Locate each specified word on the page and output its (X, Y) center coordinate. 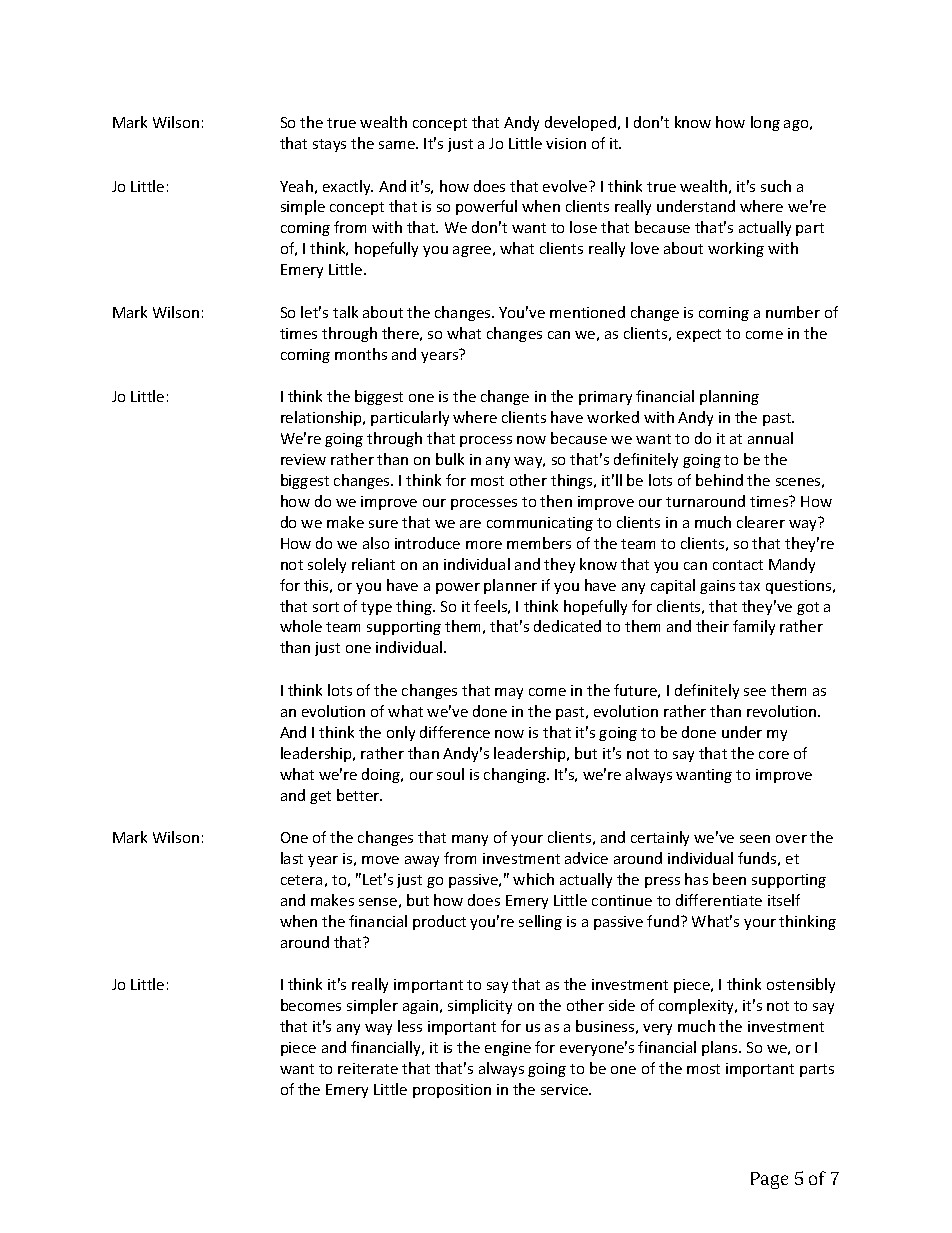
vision (566, 143)
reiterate (368, 1068)
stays (329, 145)
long (765, 123)
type (376, 608)
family (754, 627)
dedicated (567, 626)
